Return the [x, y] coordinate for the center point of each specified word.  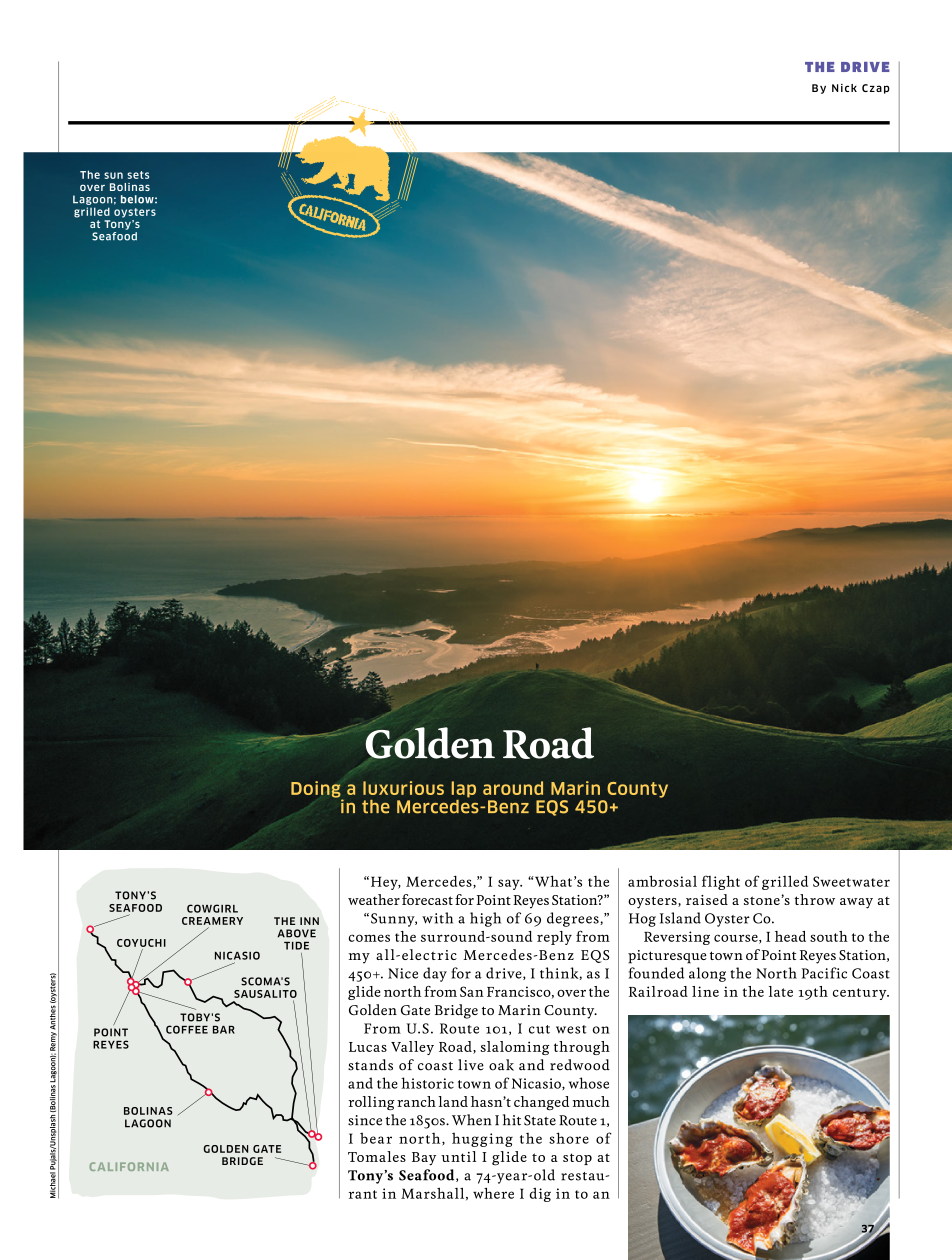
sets [138, 175]
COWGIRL [212, 908]
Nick [844, 88]
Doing [317, 790]
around [513, 788]
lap [464, 789]
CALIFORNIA [129, 1166]
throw [815, 899]
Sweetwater [851, 881]
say [510, 884]
